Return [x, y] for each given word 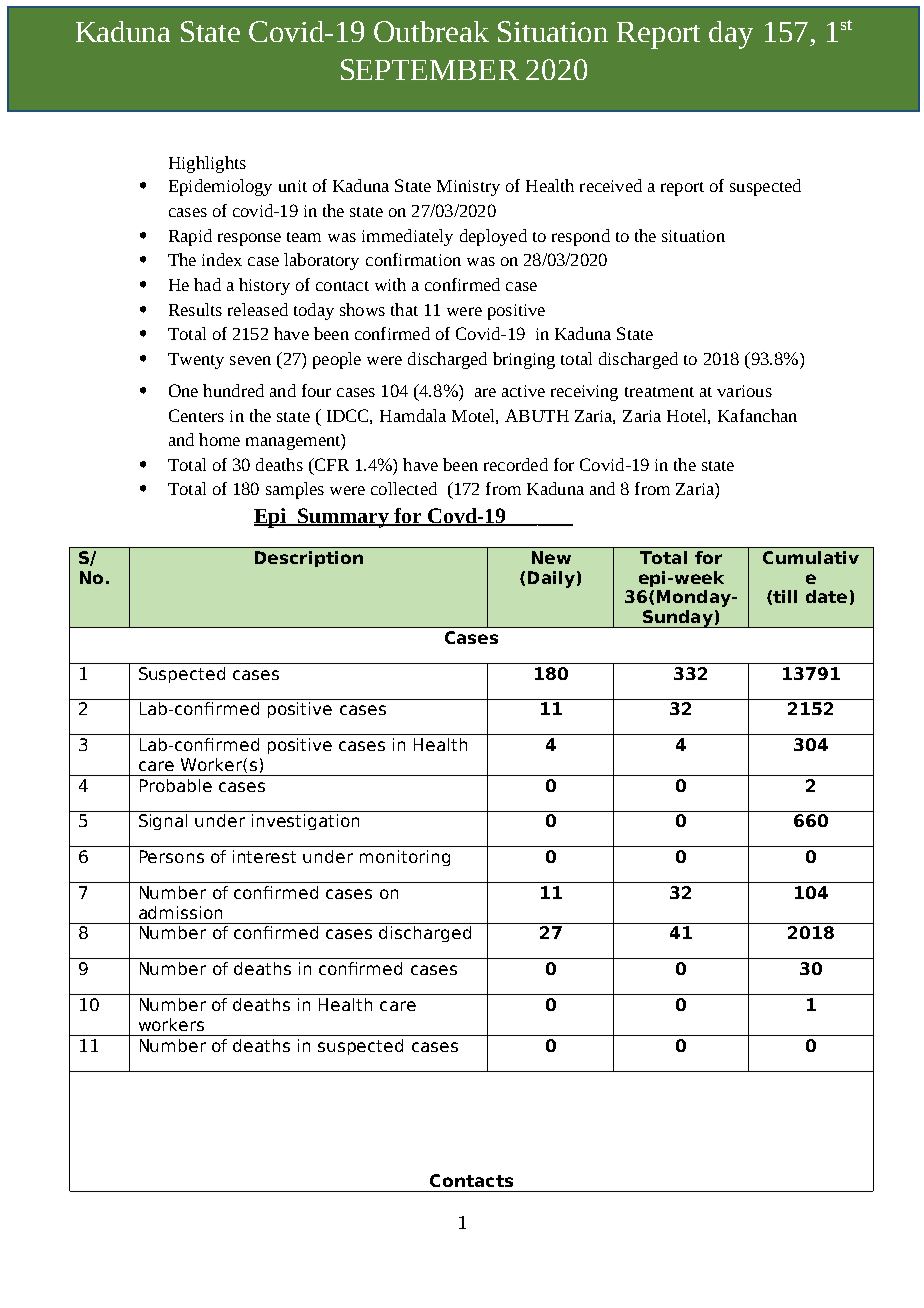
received [611, 185]
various [744, 391]
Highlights [207, 164]
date [826, 596]
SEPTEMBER [430, 69]
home [219, 439]
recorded [516, 464]
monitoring [405, 858]
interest [264, 856]
